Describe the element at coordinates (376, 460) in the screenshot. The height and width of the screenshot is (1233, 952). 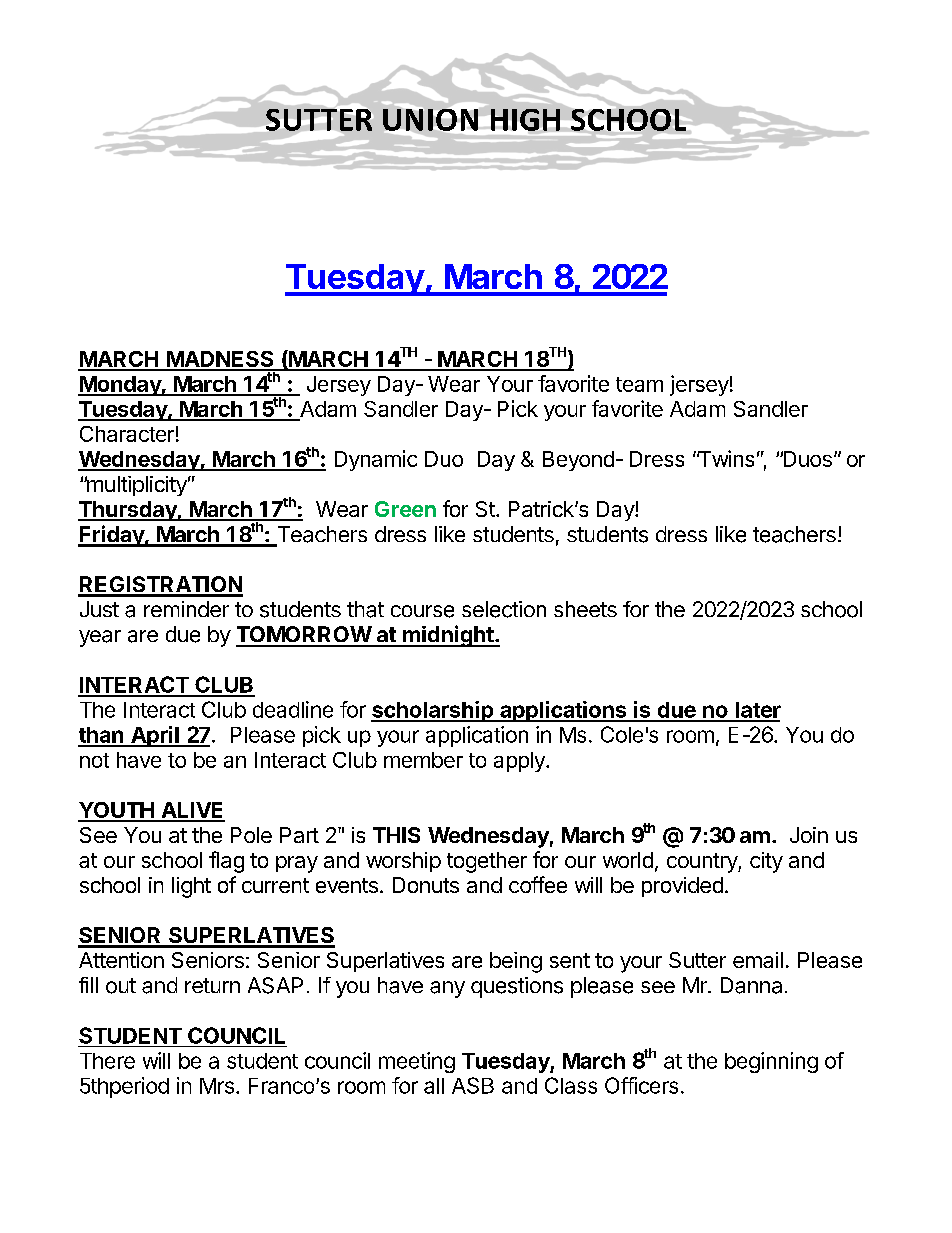
I see `Dynamic` at that location.
